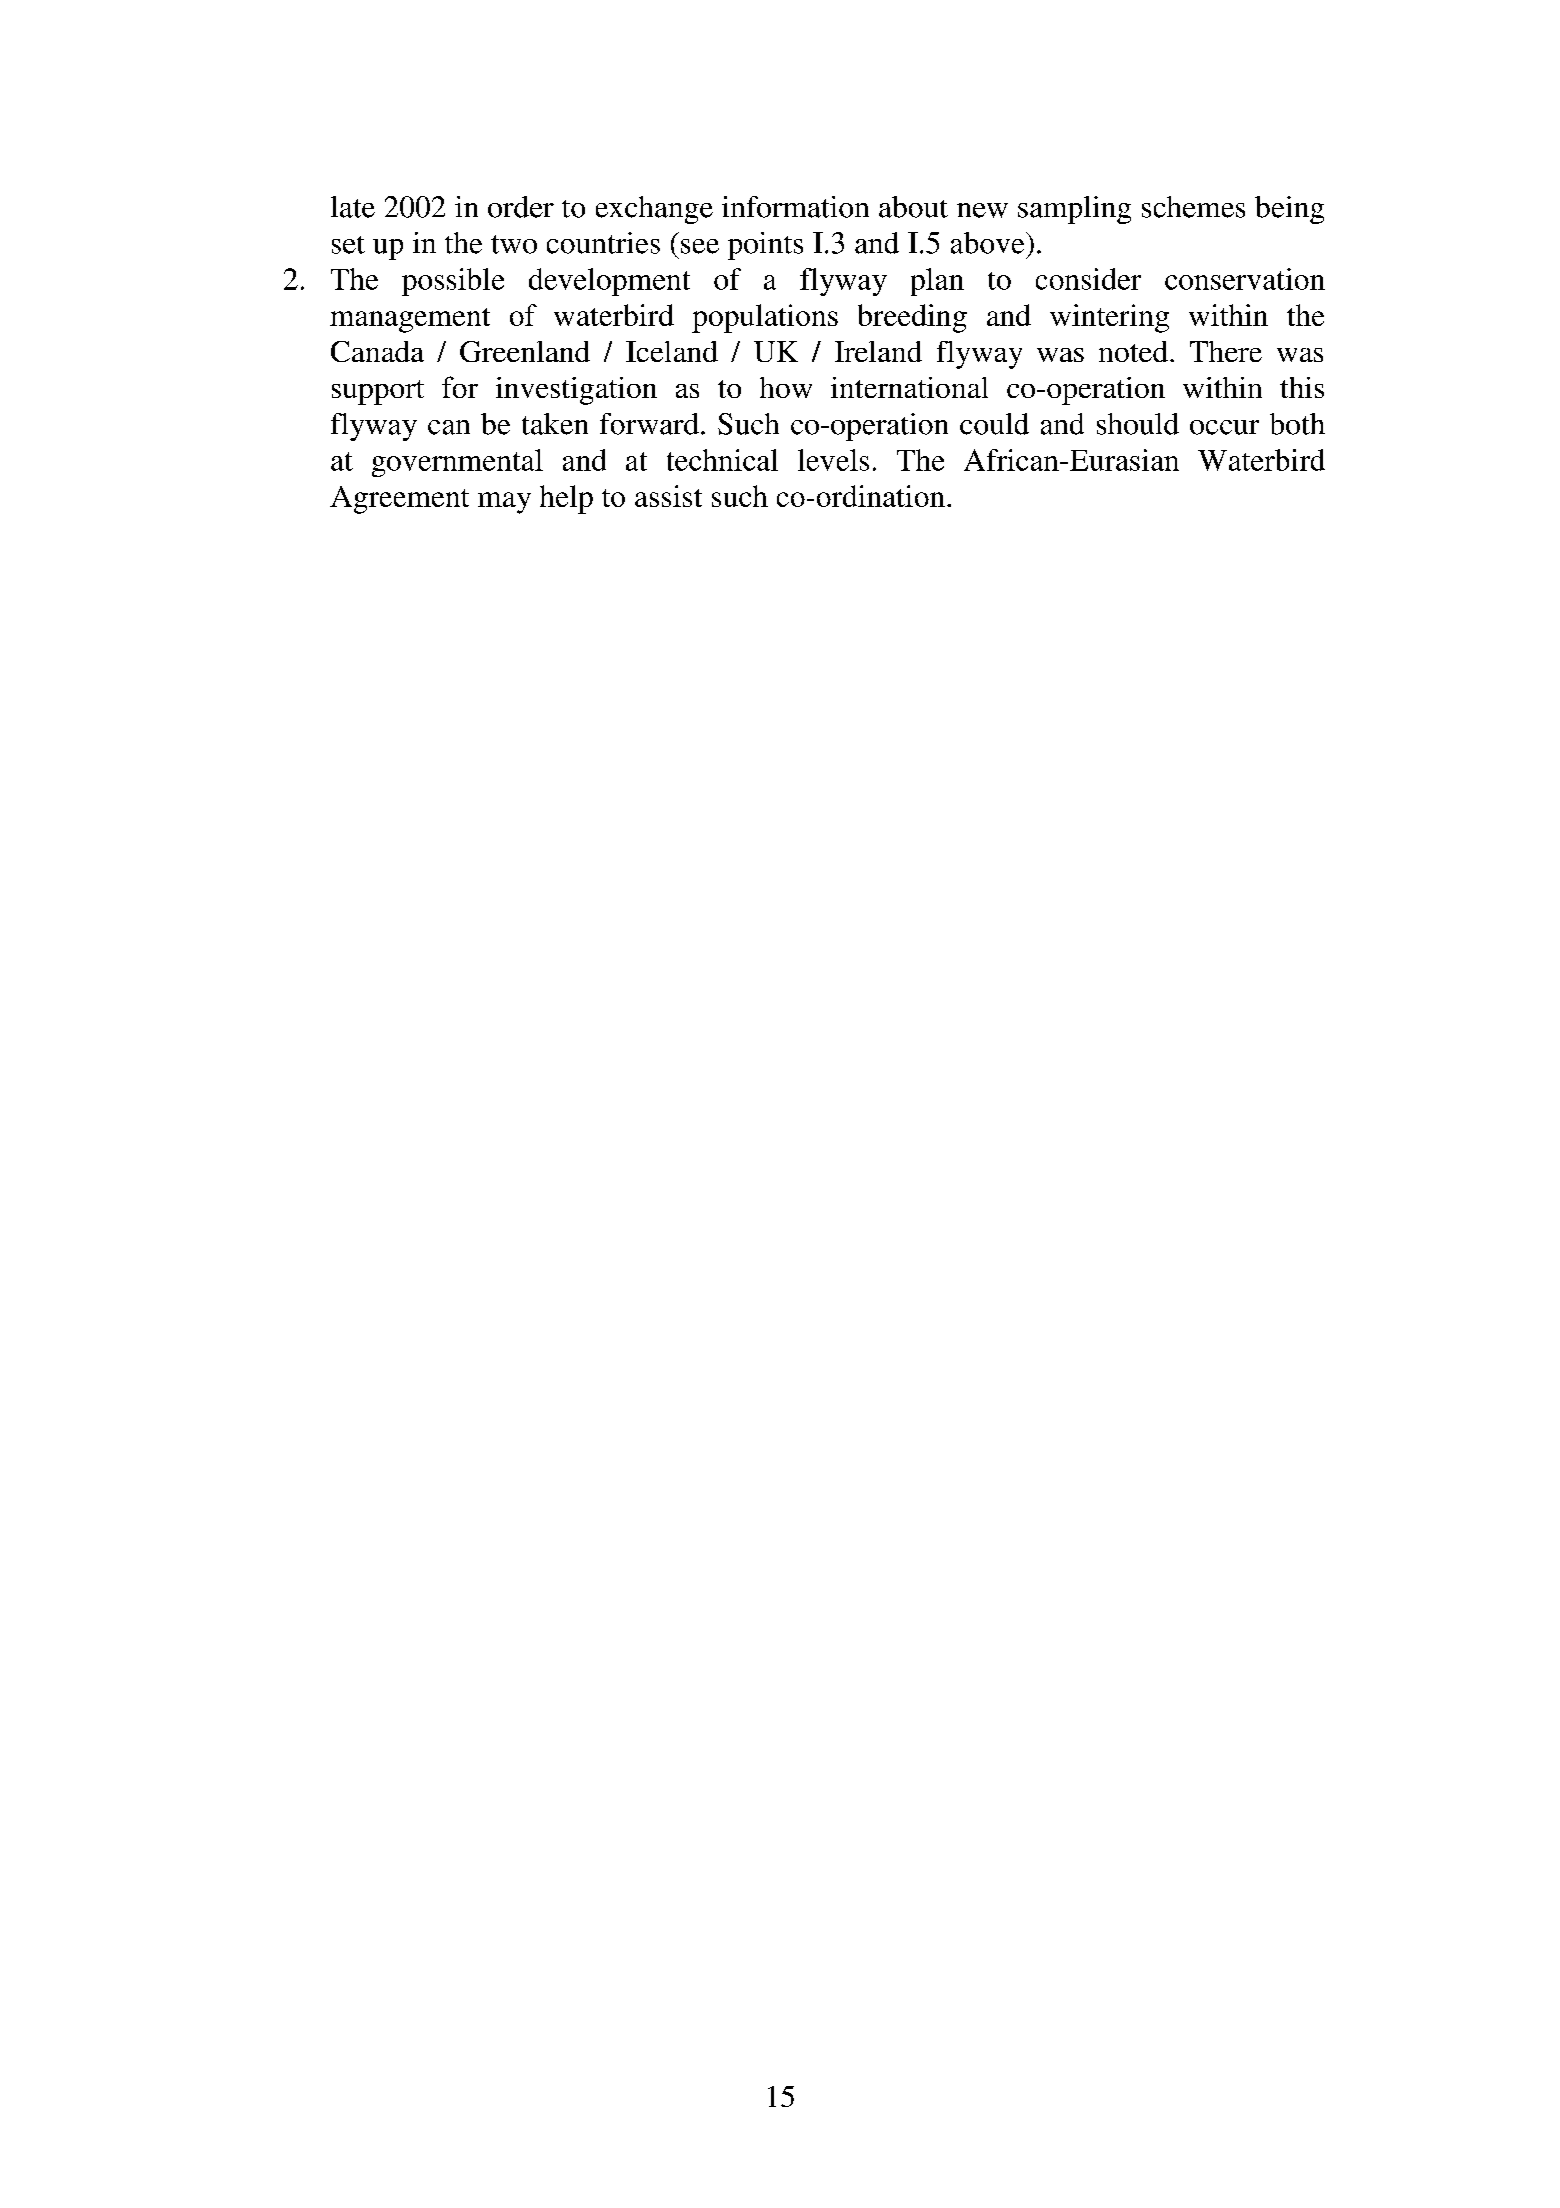 The width and height of the image is (1560, 2208). I want to click on management, so click(410, 320).
